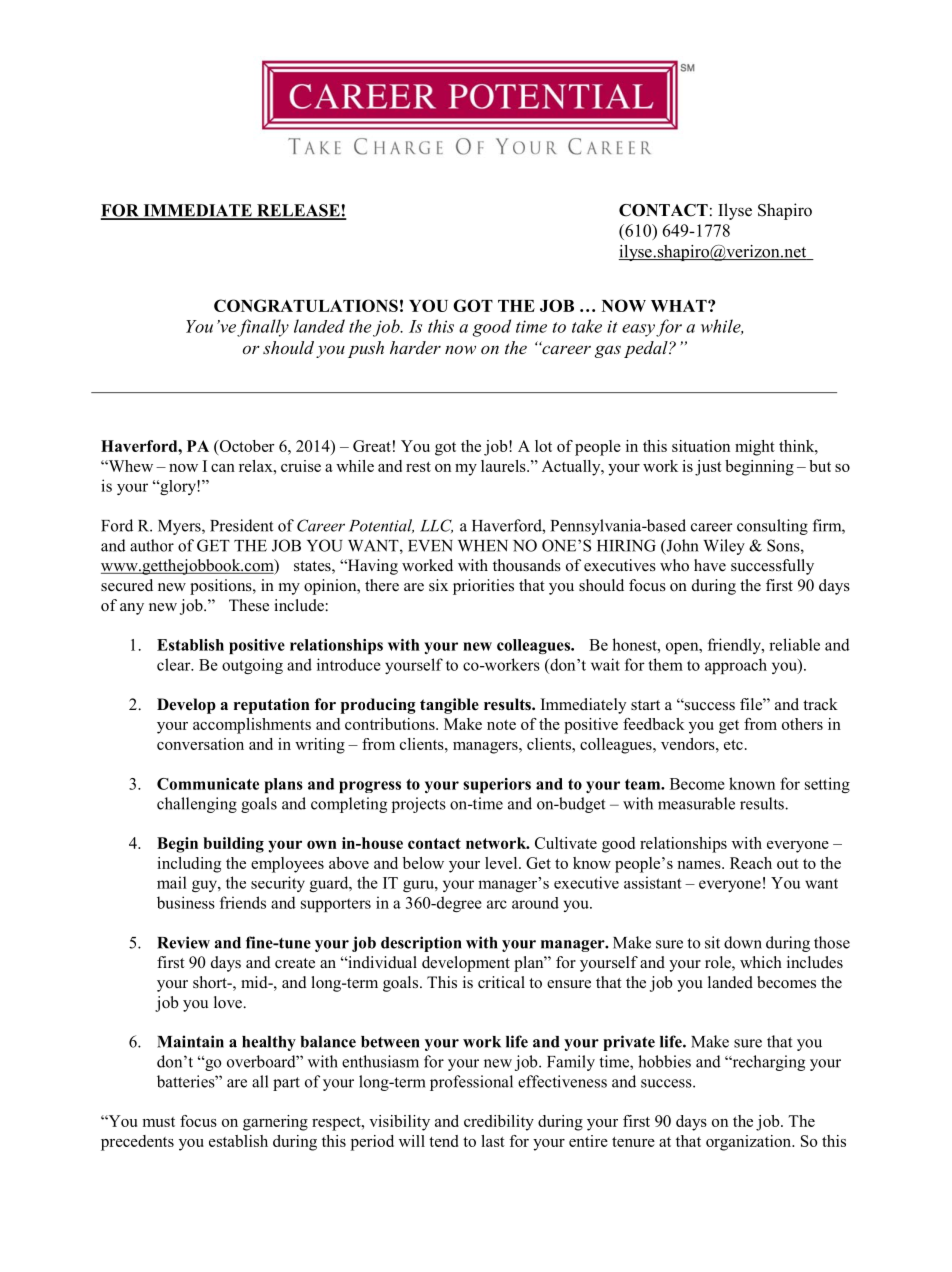 The width and height of the screenshot is (952, 1272). Describe the element at coordinates (483, 546) in the screenshot. I see `WHEN` at that location.
